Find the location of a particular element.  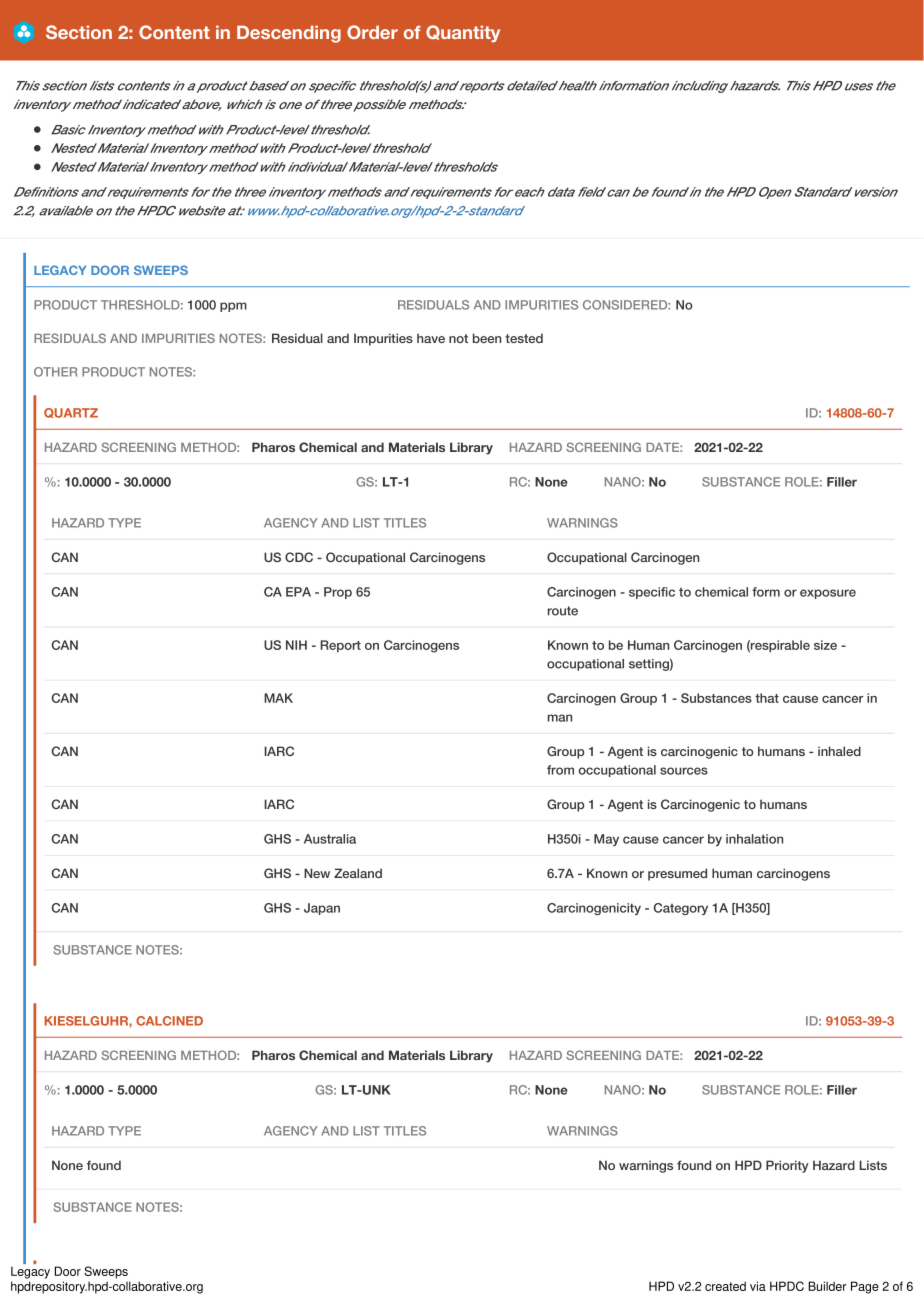

CALCINED is located at coordinates (169, 1021).
